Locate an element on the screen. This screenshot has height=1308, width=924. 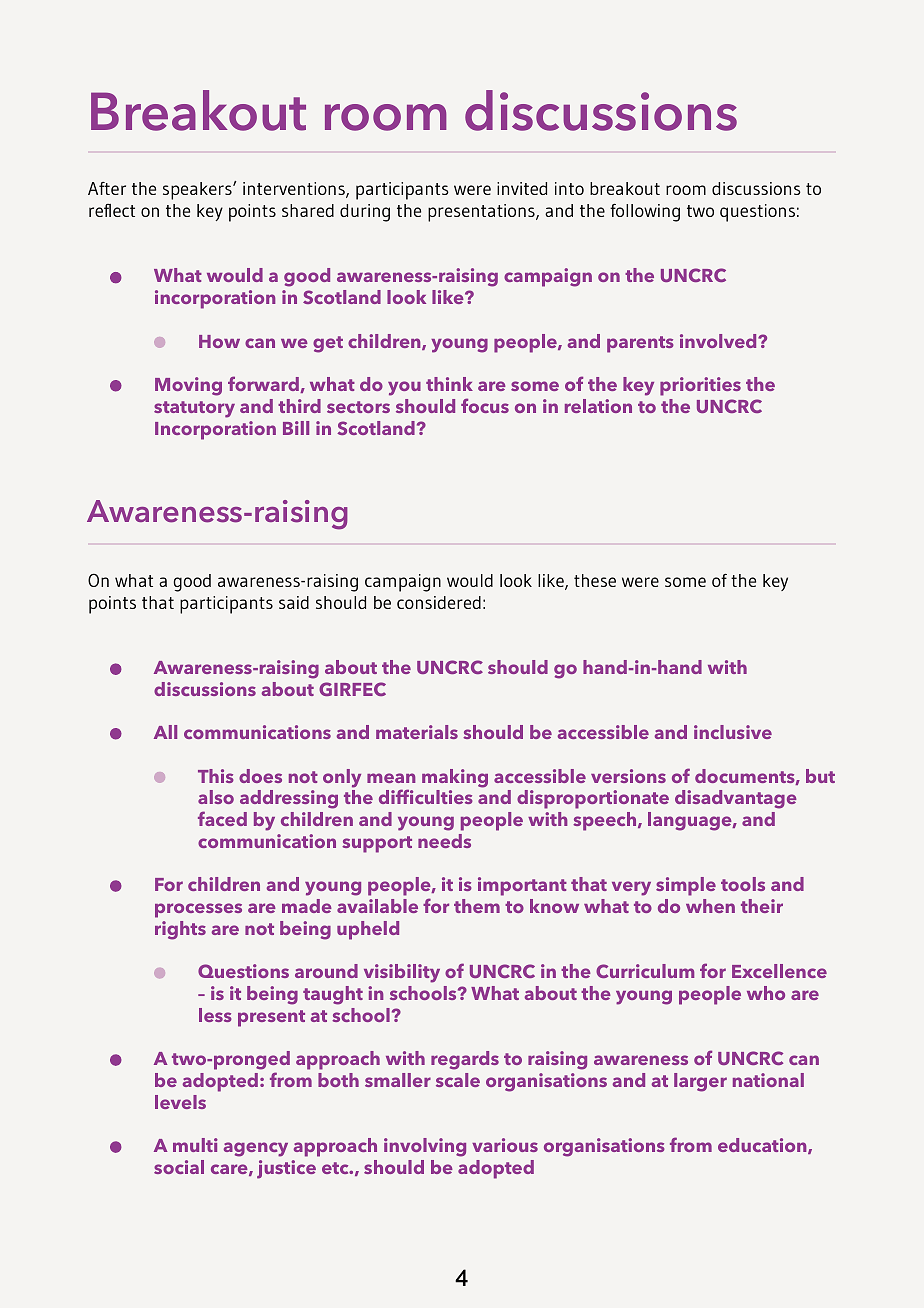
following is located at coordinates (645, 213).
